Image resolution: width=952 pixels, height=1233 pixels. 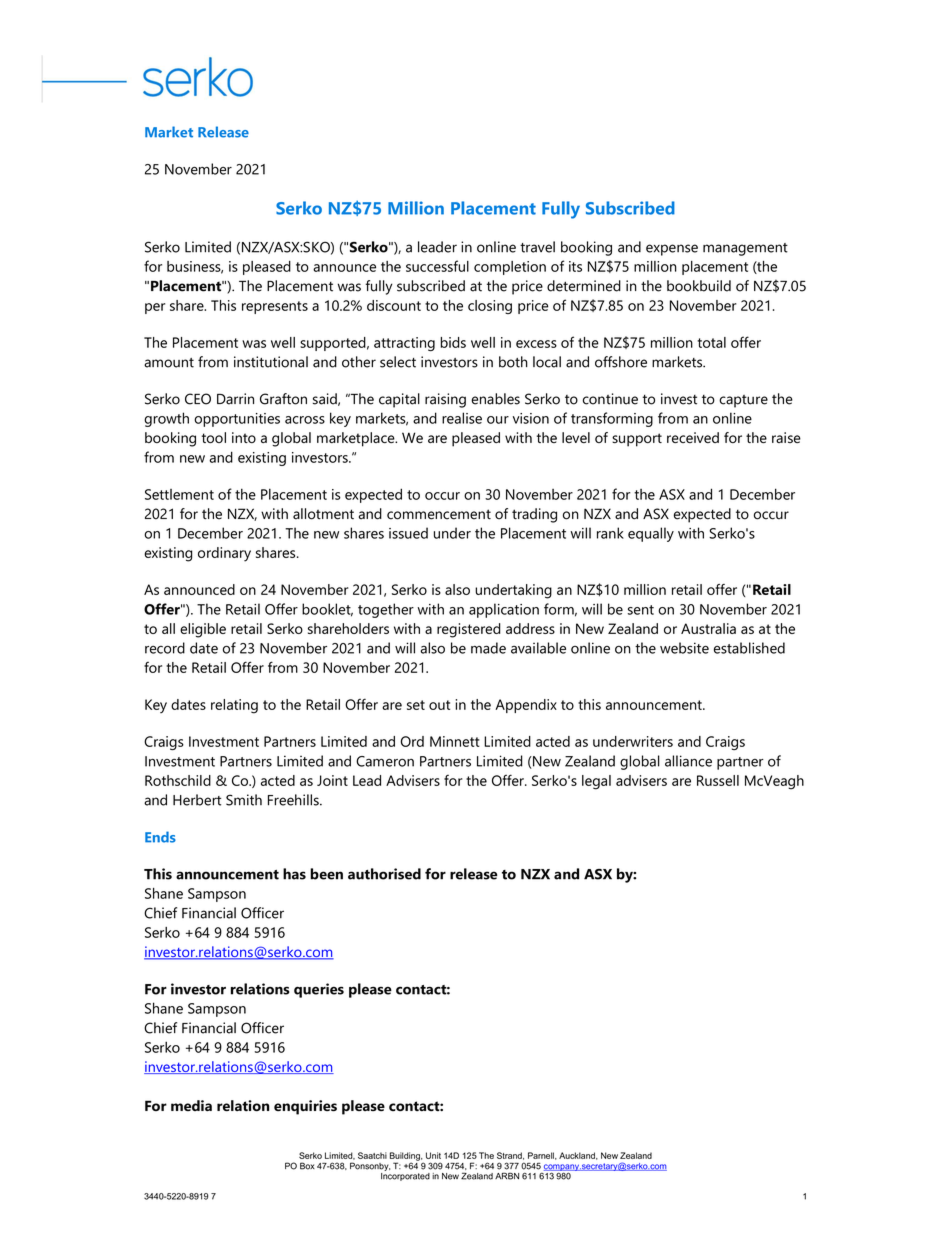 I want to click on successful, so click(x=437, y=266).
